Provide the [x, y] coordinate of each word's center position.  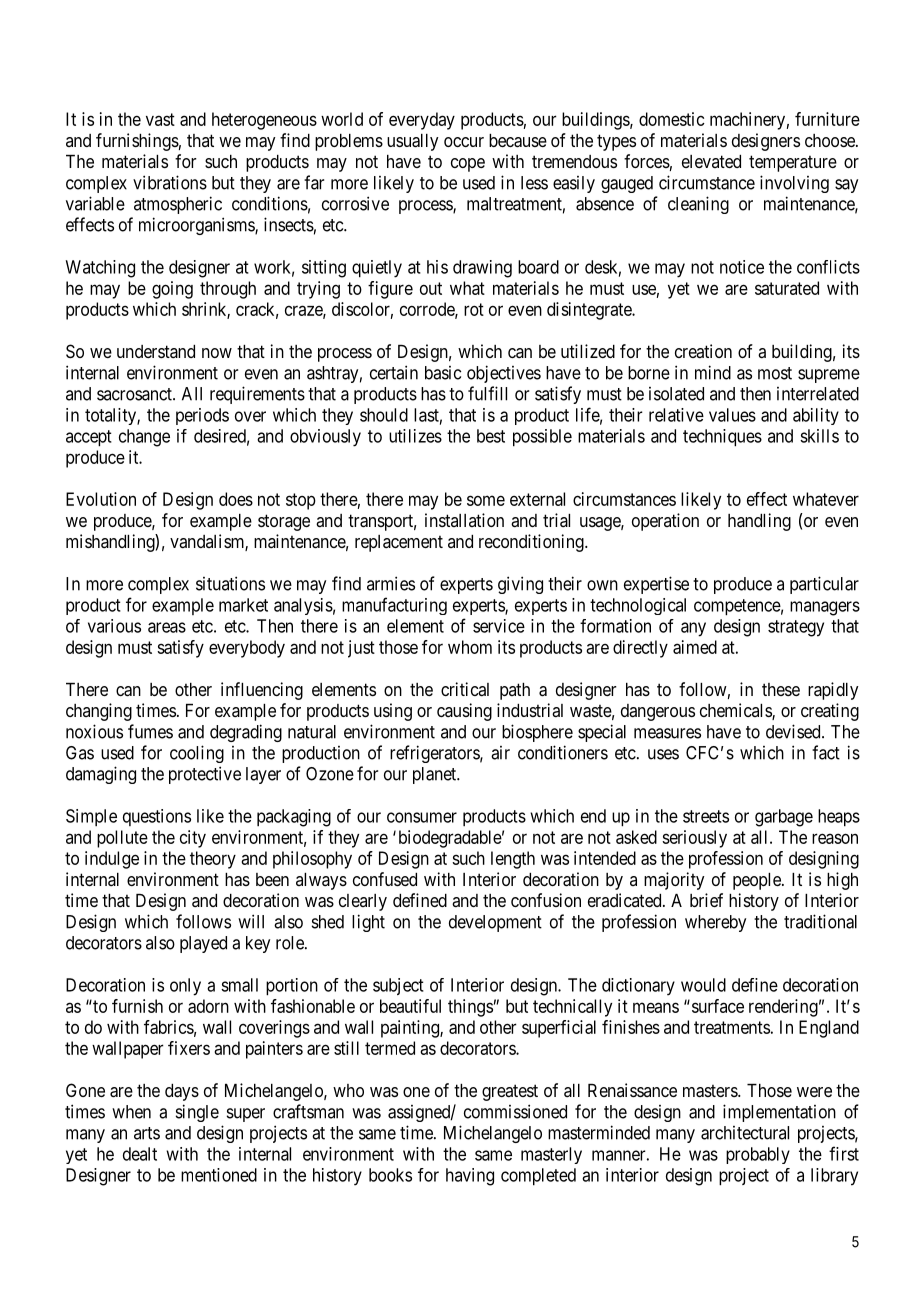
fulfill [487, 393]
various [114, 626]
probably [758, 1155]
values [732, 415]
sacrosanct [135, 394]
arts [147, 1133]
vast [160, 119]
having [470, 1177]
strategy [796, 628]
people [758, 881]
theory [213, 860]
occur [464, 142]
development [495, 923]
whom [470, 647]
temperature [793, 163]
